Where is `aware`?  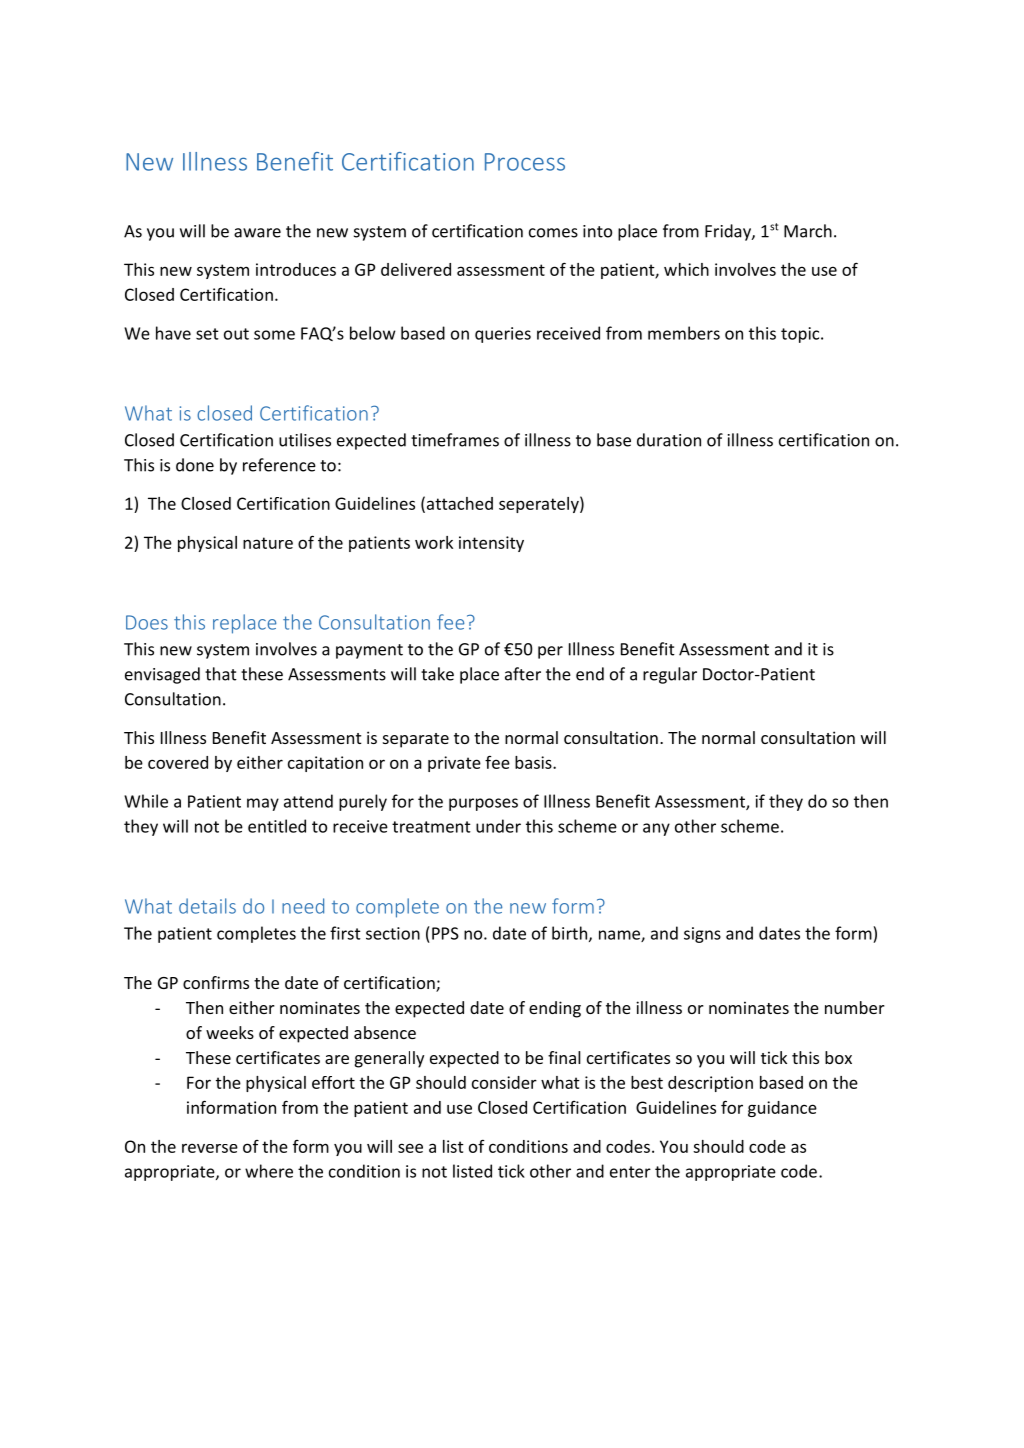 aware is located at coordinates (257, 233).
